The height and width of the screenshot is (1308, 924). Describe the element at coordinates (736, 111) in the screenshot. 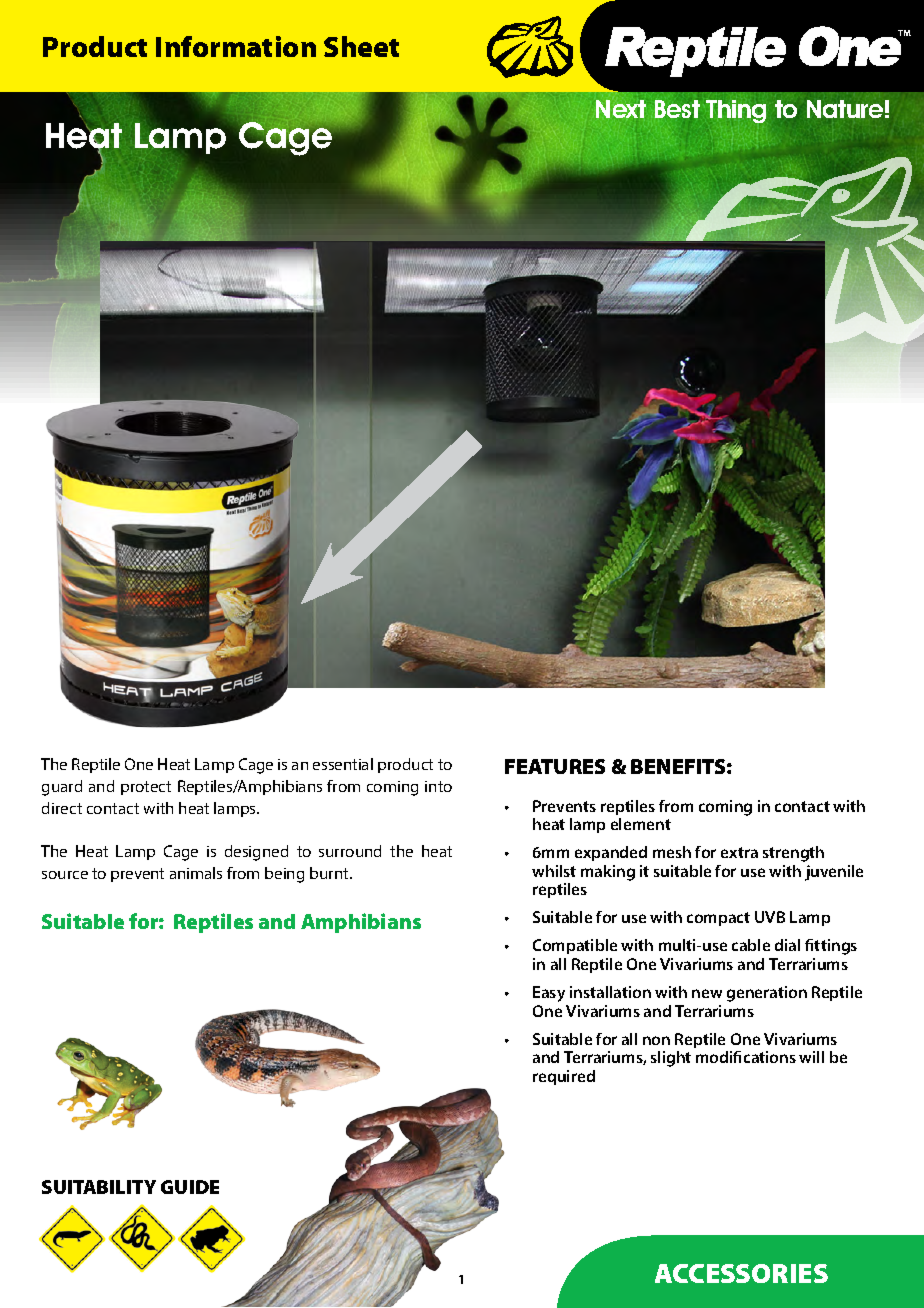

I see `Thing` at that location.
